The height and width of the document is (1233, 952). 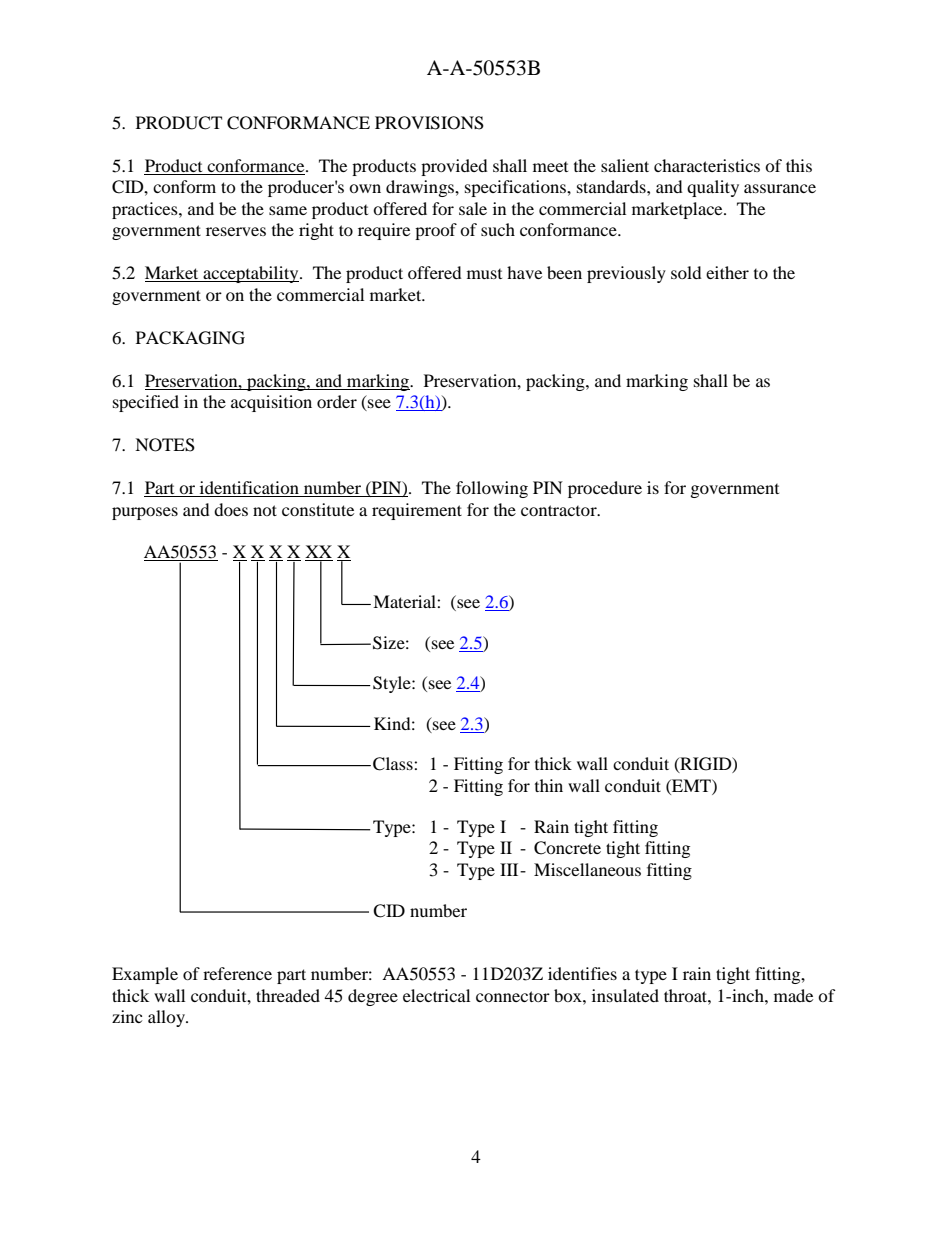 What do you see at coordinates (549, 785) in the document?
I see `thin` at bounding box center [549, 785].
